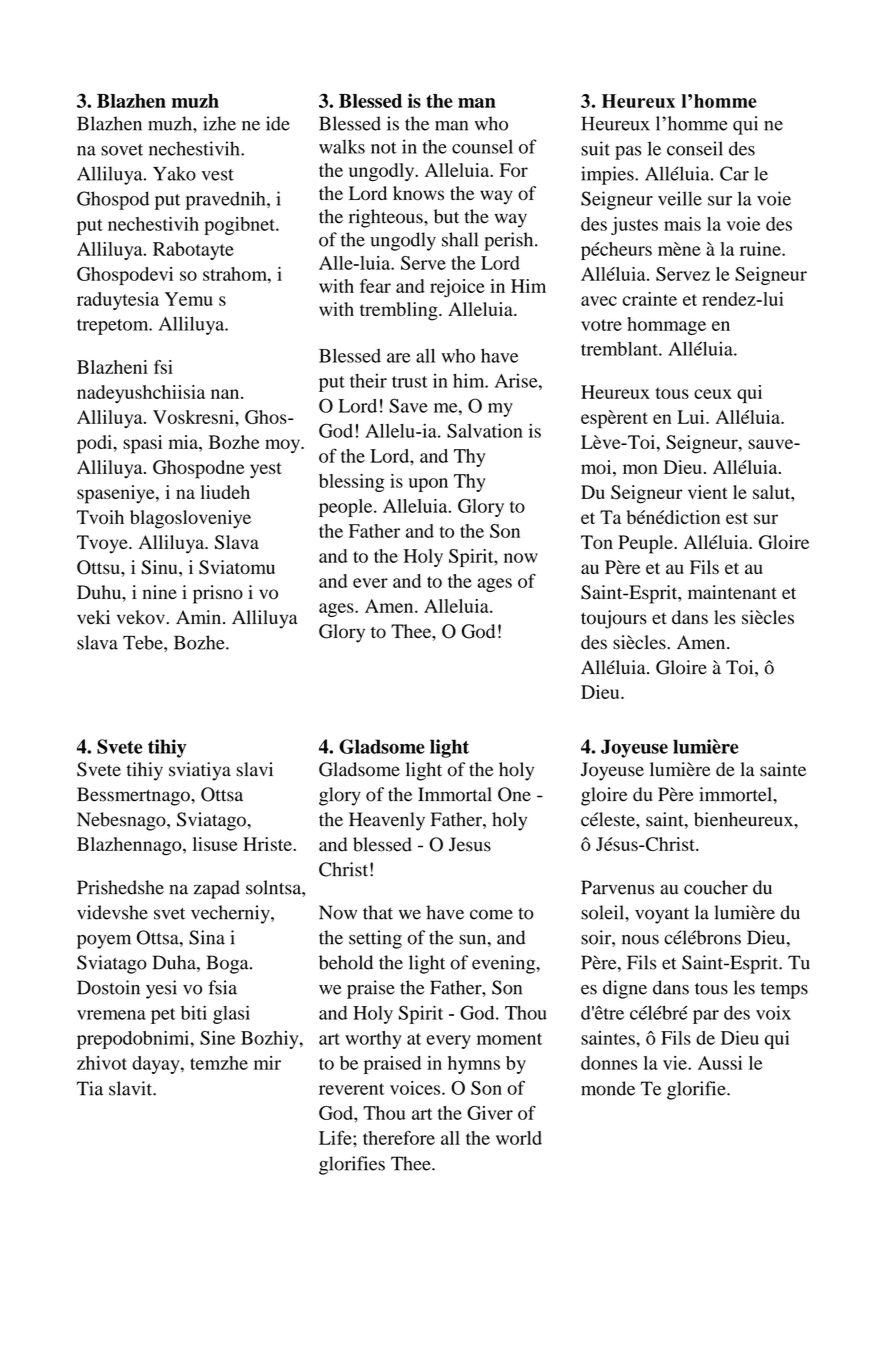 The width and height of the screenshot is (887, 1372). I want to click on Tia, so click(90, 1088).
